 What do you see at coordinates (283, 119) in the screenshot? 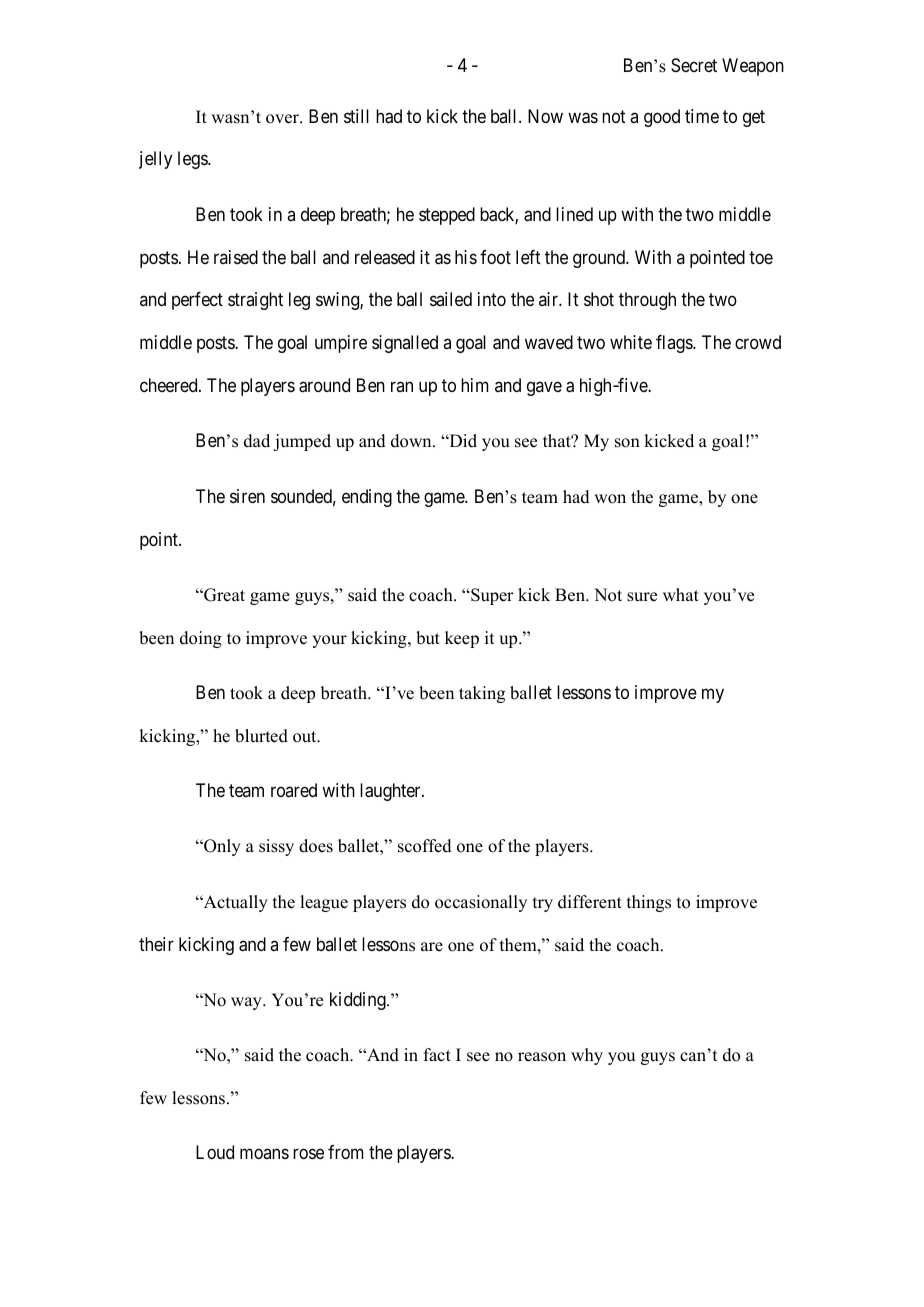
I see `over` at bounding box center [283, 119].
